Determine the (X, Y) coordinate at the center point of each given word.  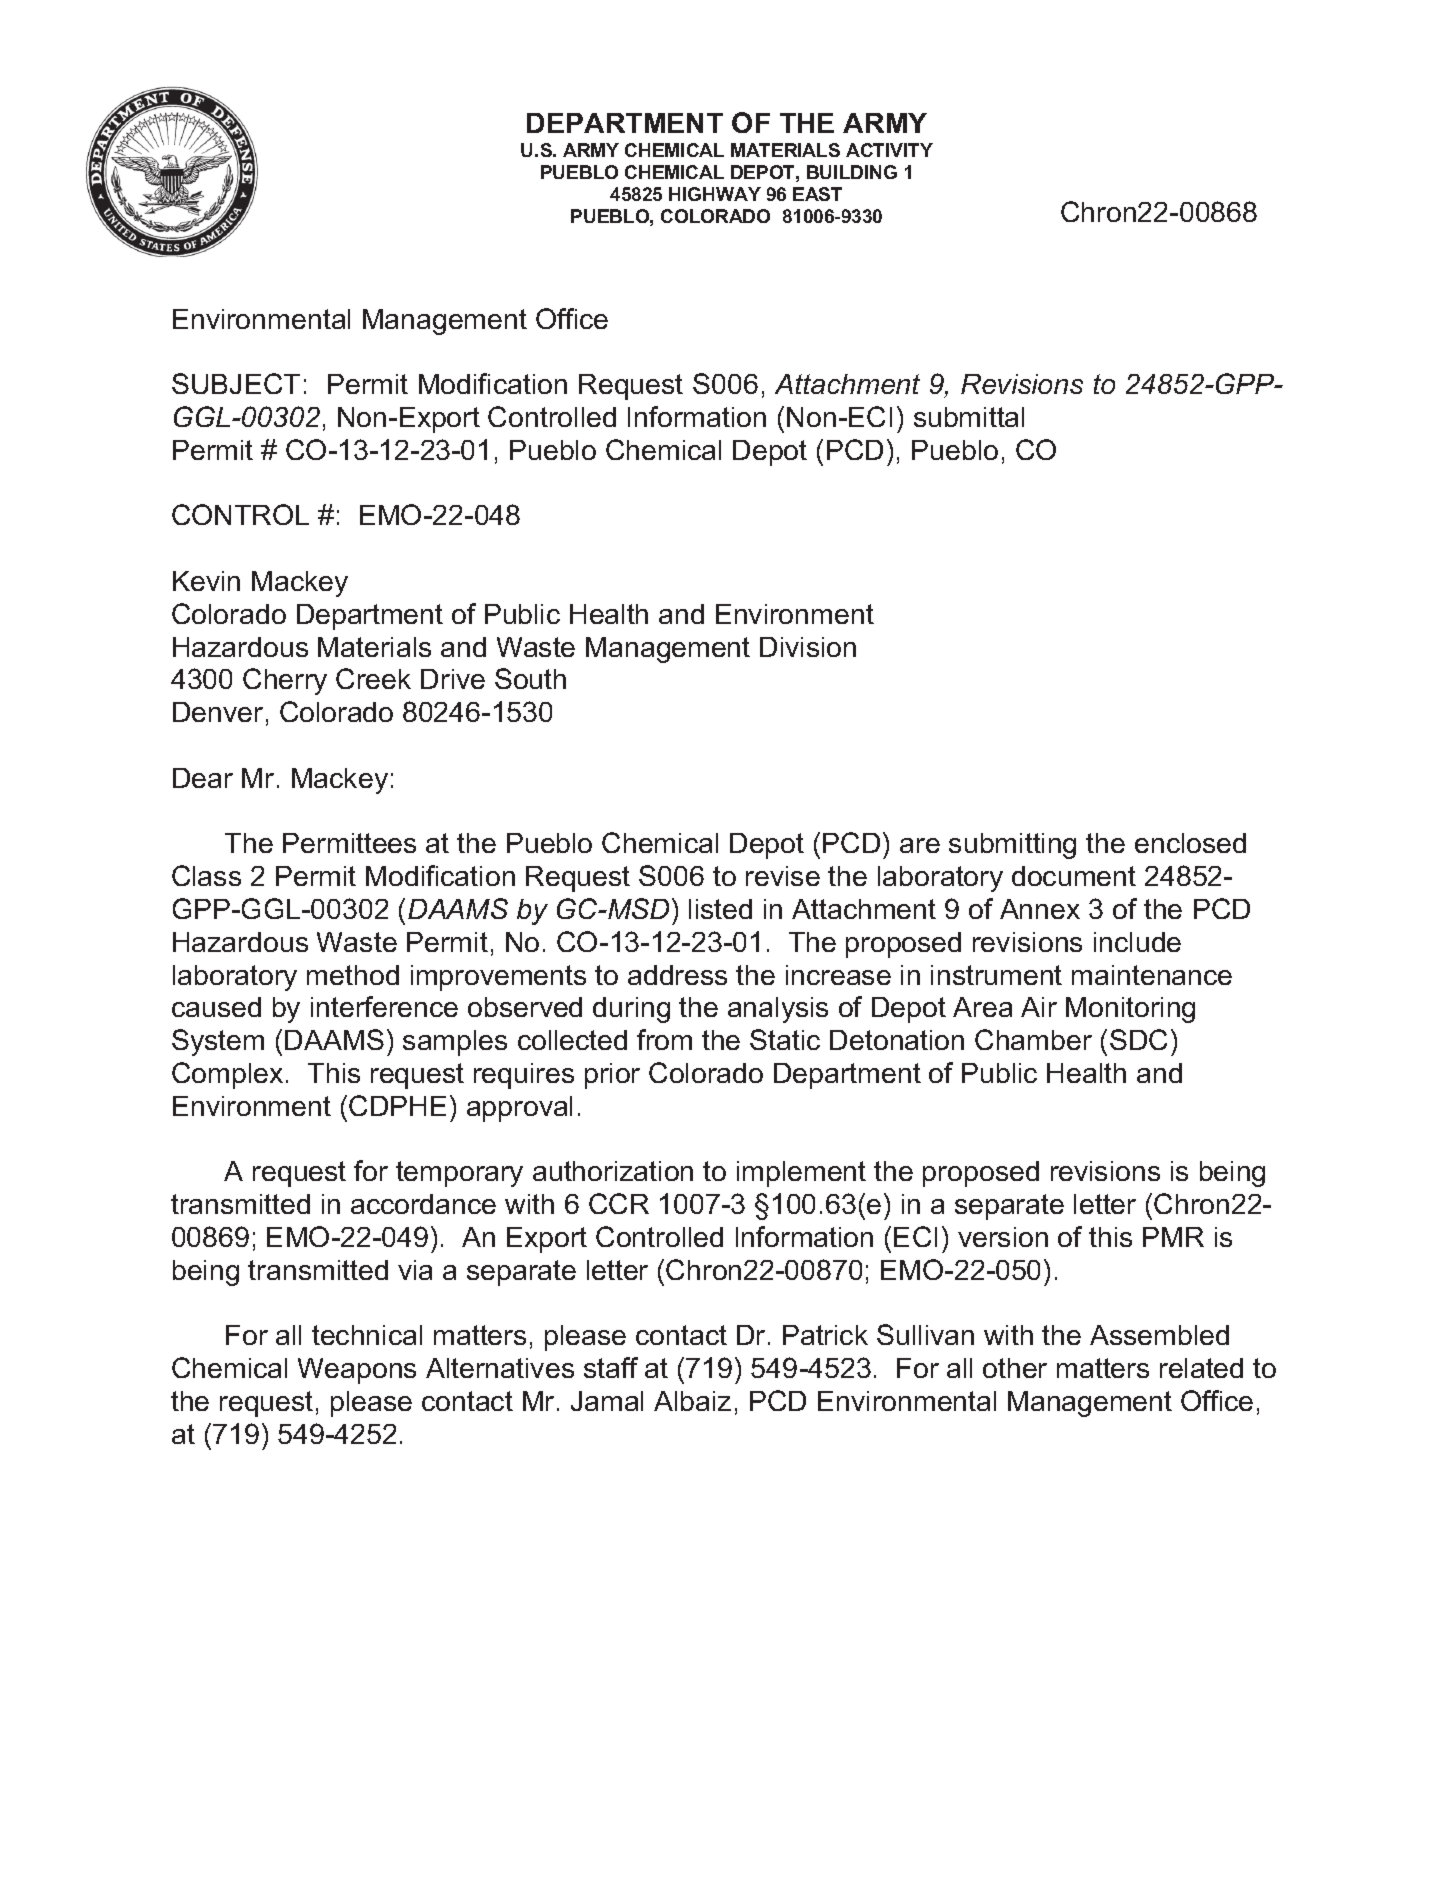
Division (808, 647)
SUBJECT (236, 383)
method (353, 975)
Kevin (206, 581)
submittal (969, 417)
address (677, 975)
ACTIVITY (889, 150)
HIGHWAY (715, 194)
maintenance (1152, 975)
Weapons (357, 1371)
